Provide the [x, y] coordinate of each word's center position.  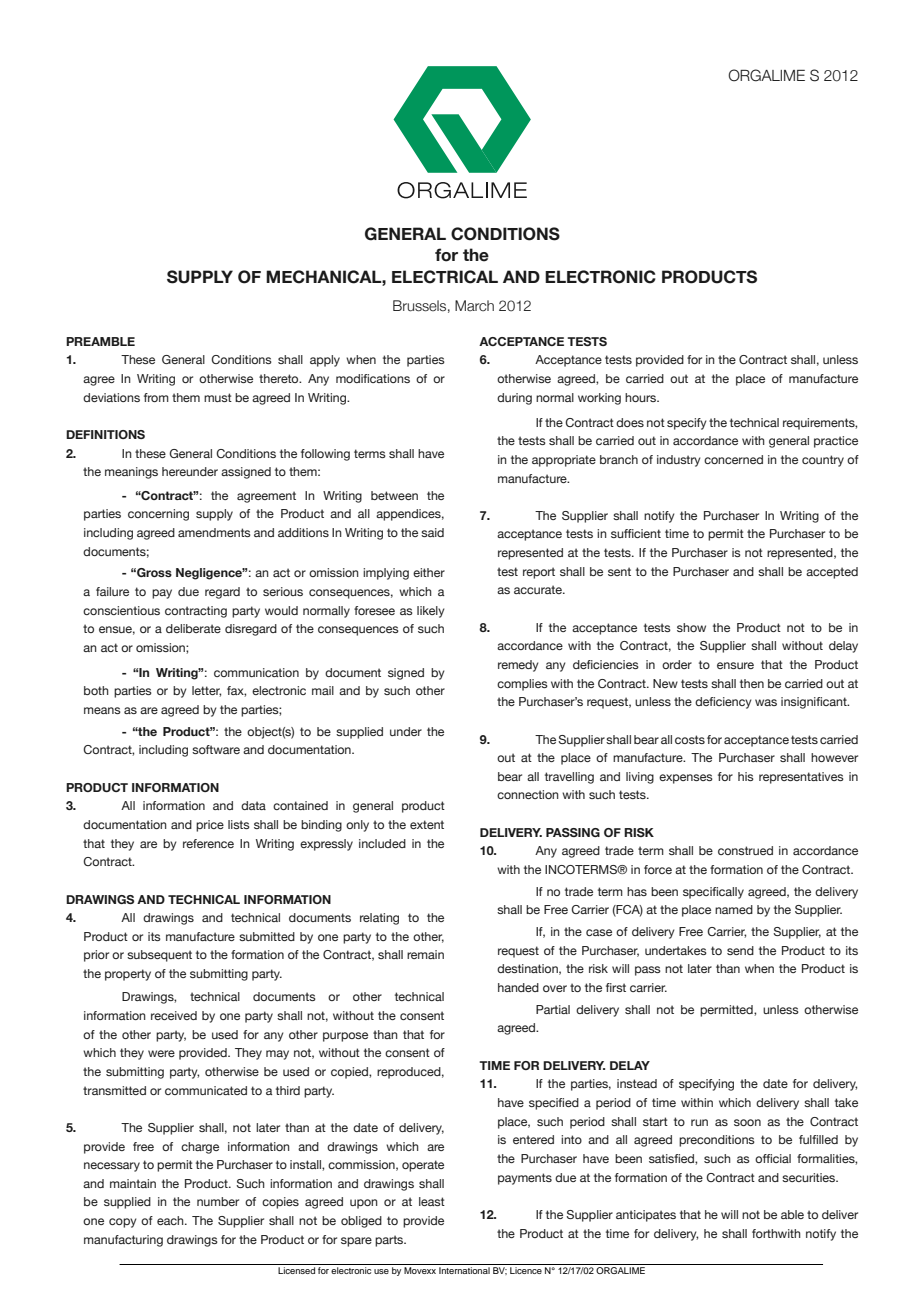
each [171, 1220]
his [746, 776]
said [432, 532]
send [740, 950]
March [474, 306]
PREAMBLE [100, 341]
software [216, 749]
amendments [214, 532]
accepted [832, 573]
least [432, 1201]
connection [528, 794]
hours [642, 397]
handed [518, 987]
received [174, 1015]
